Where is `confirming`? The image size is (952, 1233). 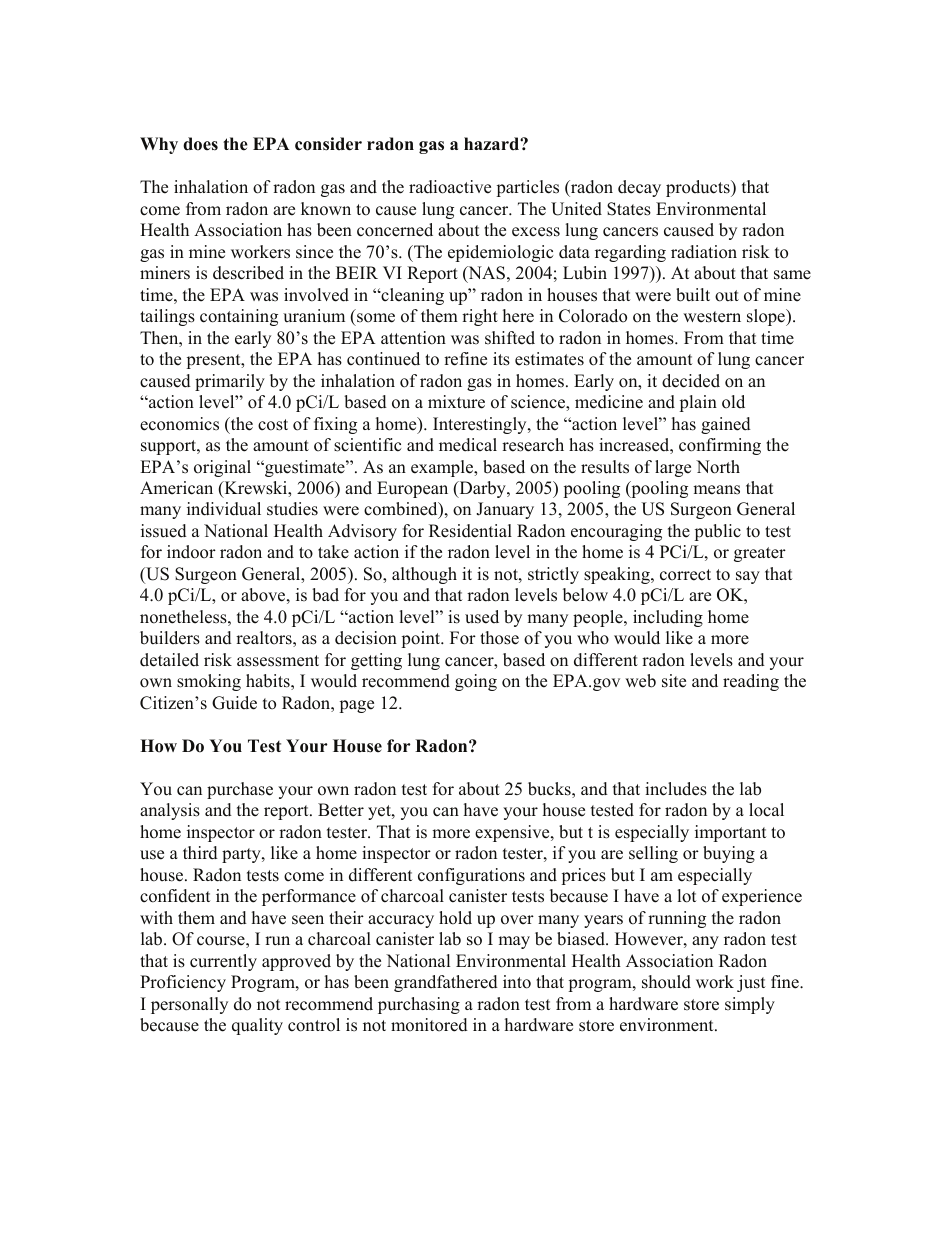
confirming is located at coordinates (720, 446).
